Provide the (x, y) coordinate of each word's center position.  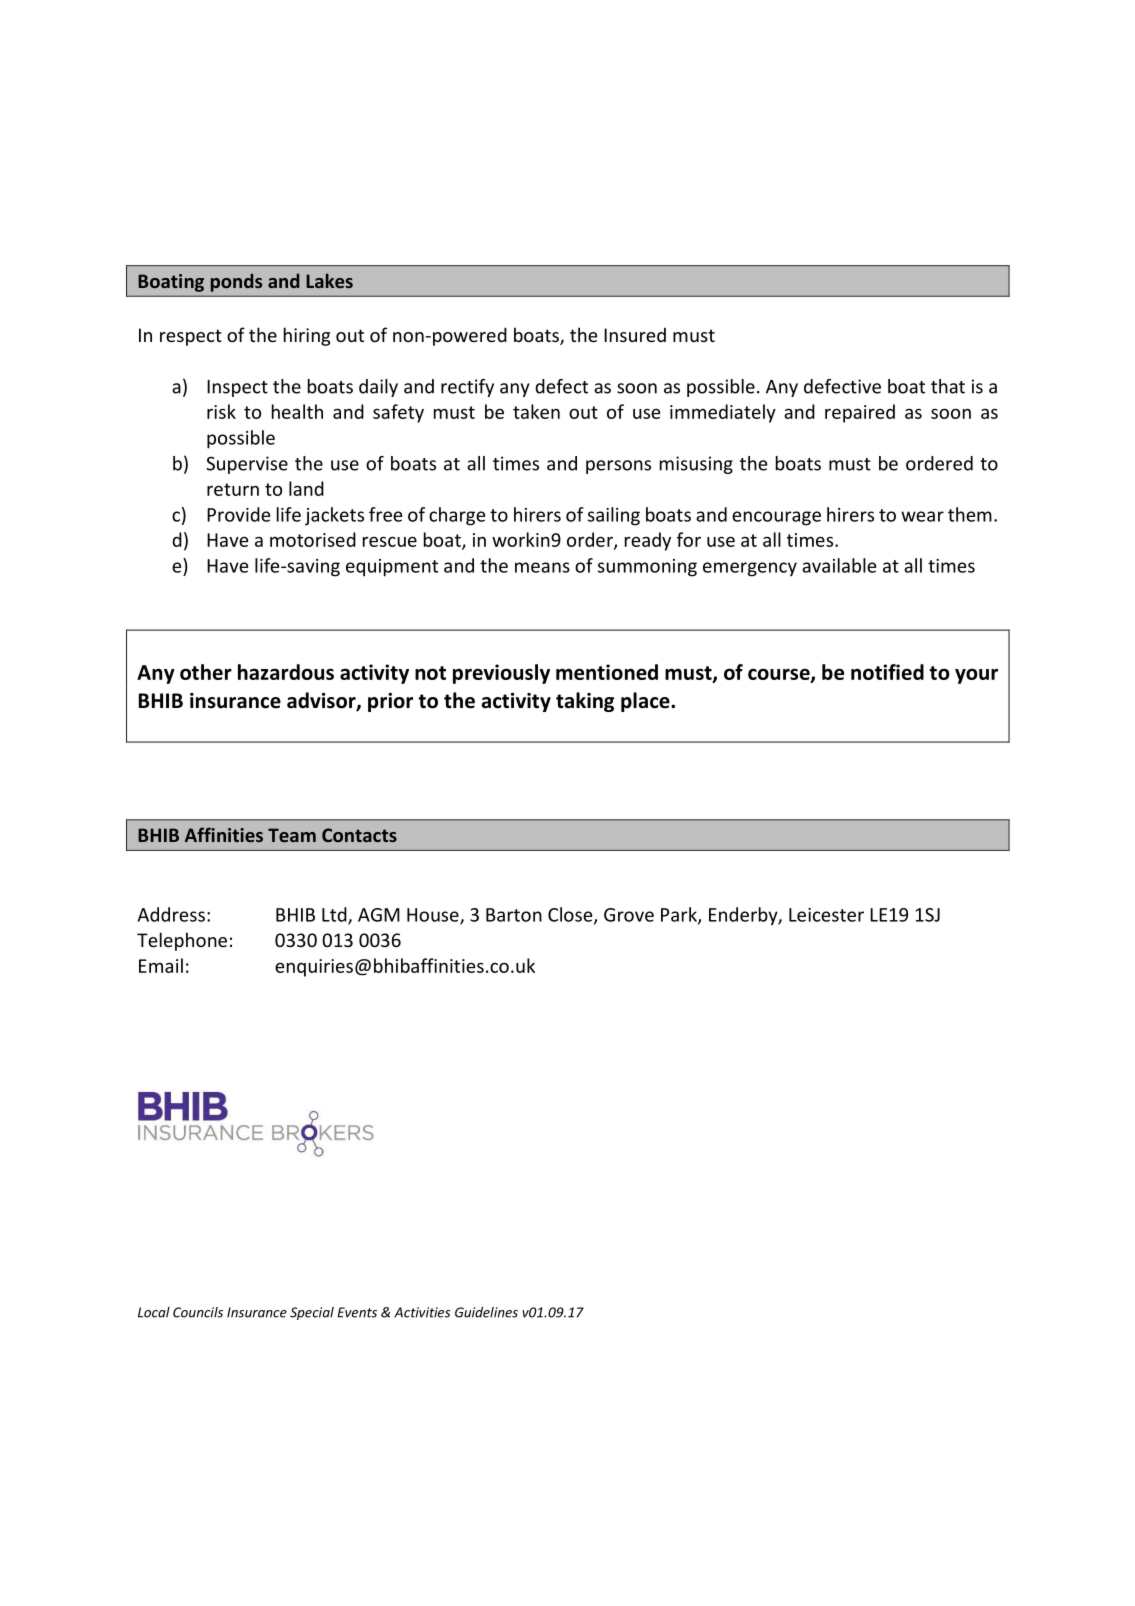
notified (887, 672)
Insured (635, 334)
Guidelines (486, 1312)
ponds (236, 283)
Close (571, 915)
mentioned (607, 672)
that (948, 386)
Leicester (826, 915)
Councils (198, 1312)
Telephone (182, 941)
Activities (422, 1312)
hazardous (286, 672)
